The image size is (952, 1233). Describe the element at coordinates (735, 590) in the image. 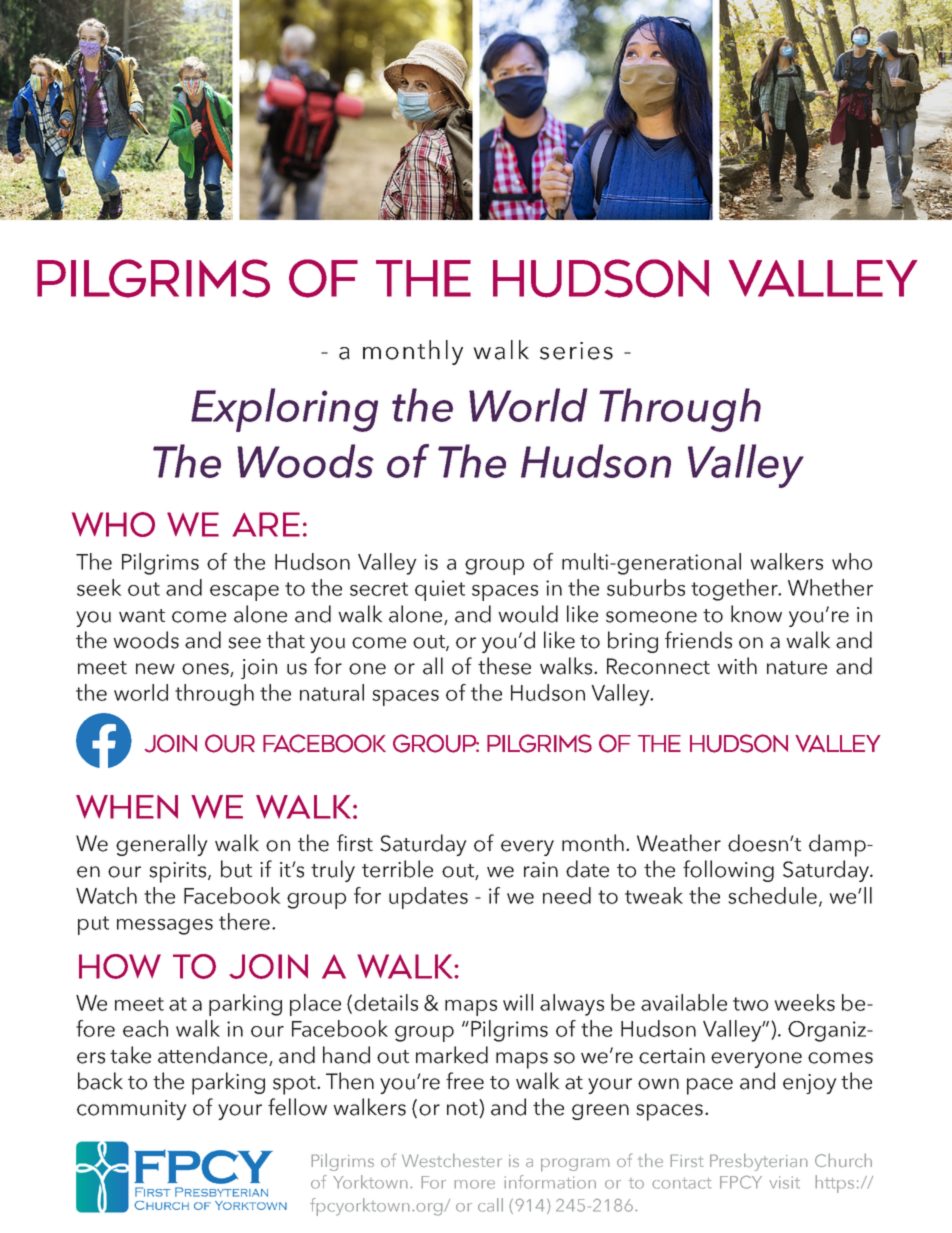

I see `together` at that location.
